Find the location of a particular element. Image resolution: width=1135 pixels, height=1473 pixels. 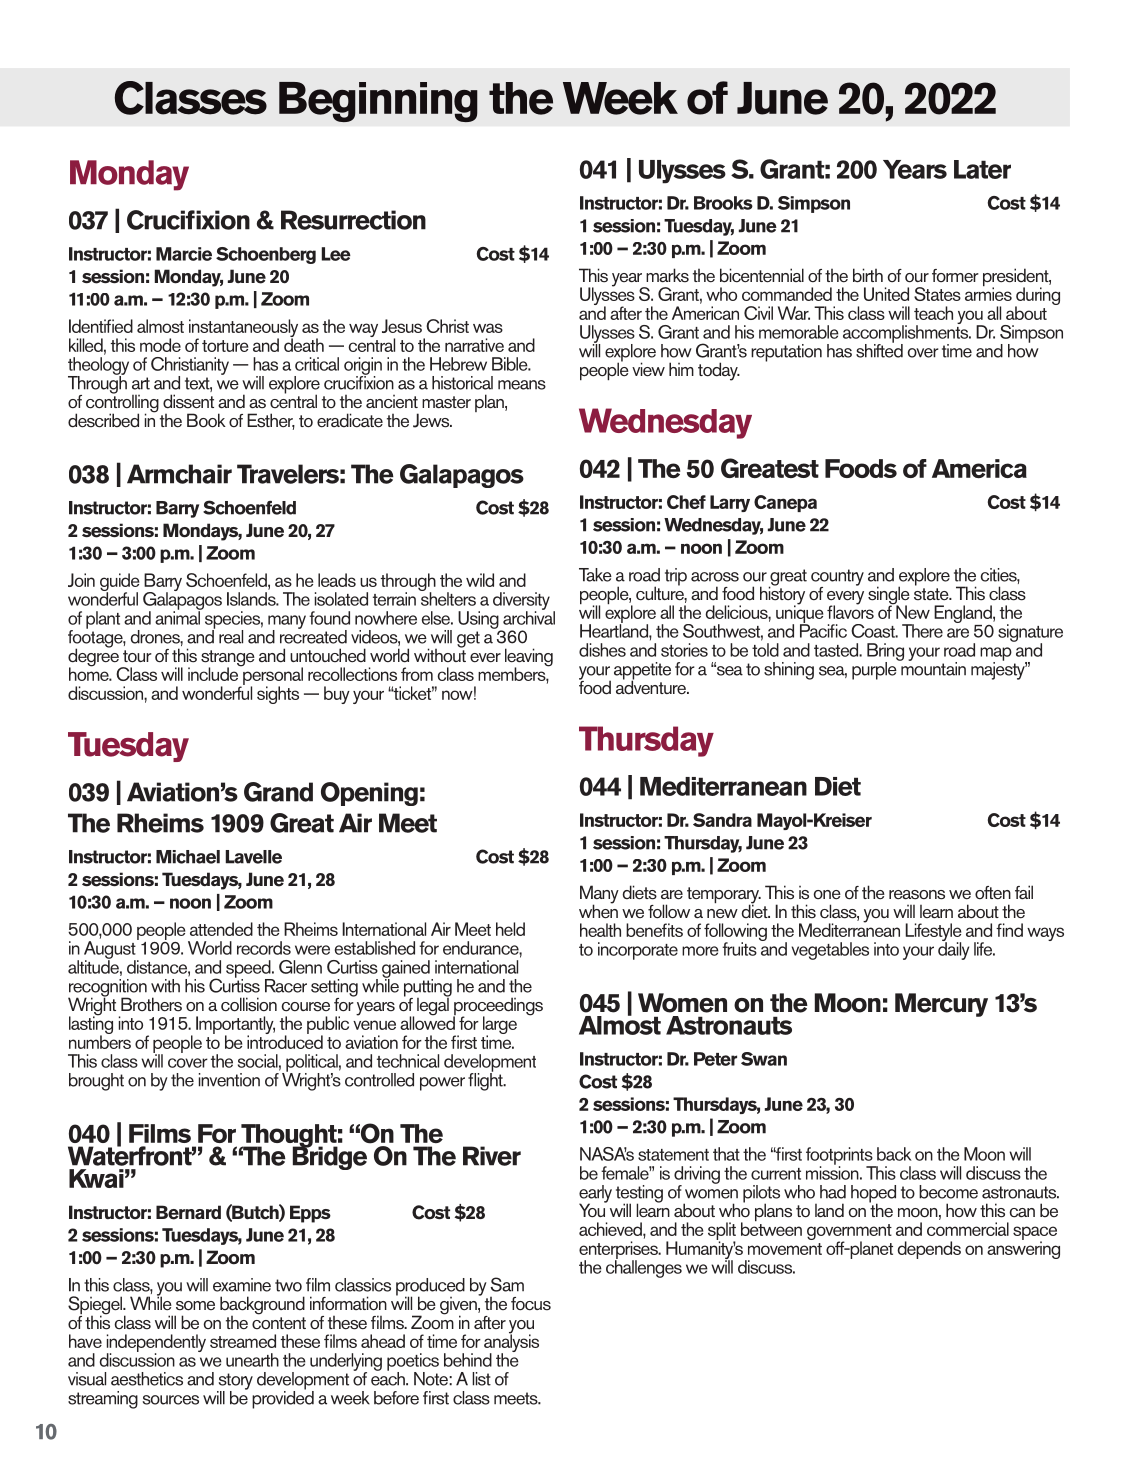

large is located at coordinates (500, 1026).
